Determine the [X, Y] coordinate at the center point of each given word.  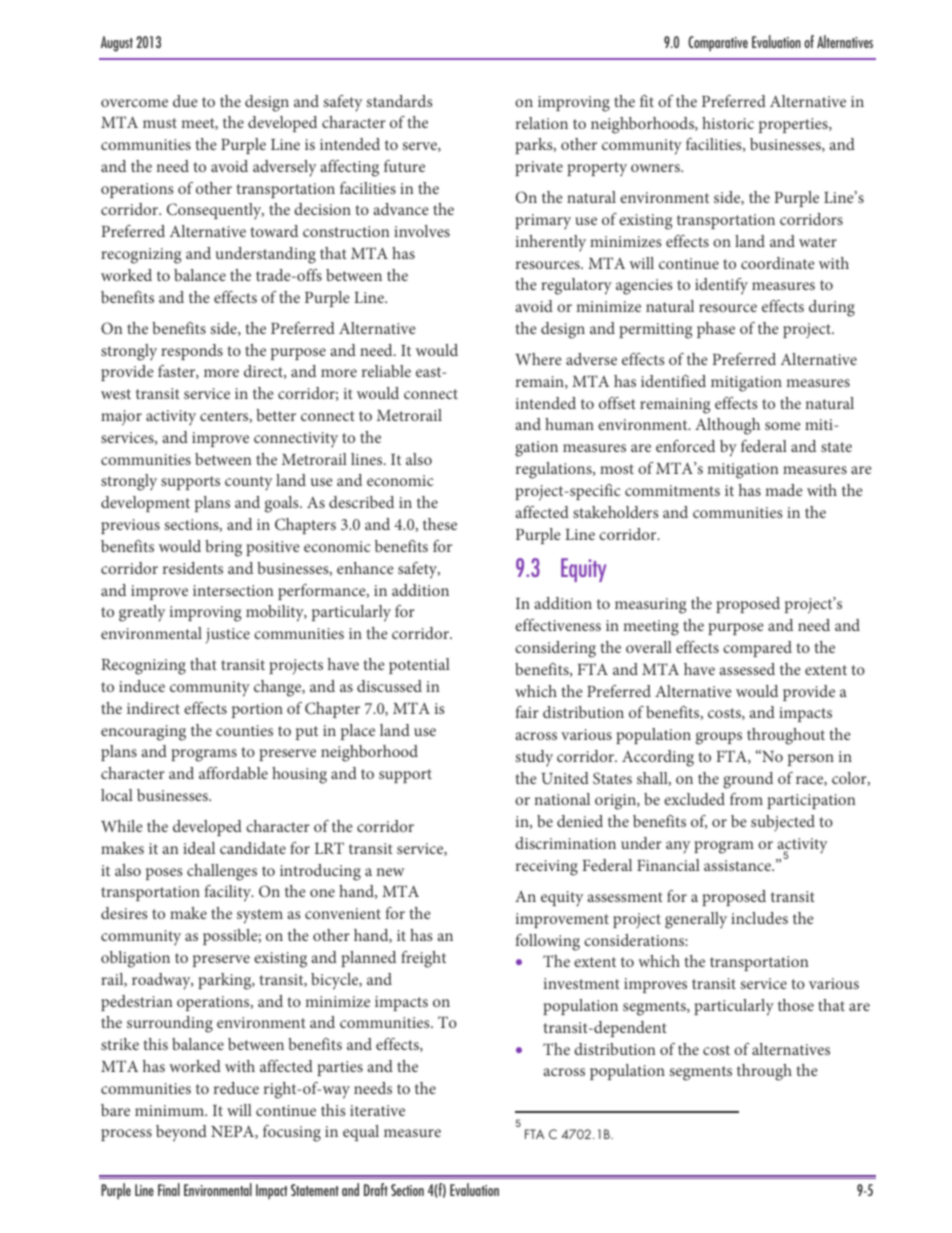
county [248, 483]
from [746, 799]
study [534, 758]
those [796, 1005]
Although [727, 426]
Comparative [718, 43]
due [185, 101]
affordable [233, 773]
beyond [181, 1133]
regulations [555, 470]
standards [399, 101]
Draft [376, 1189]
